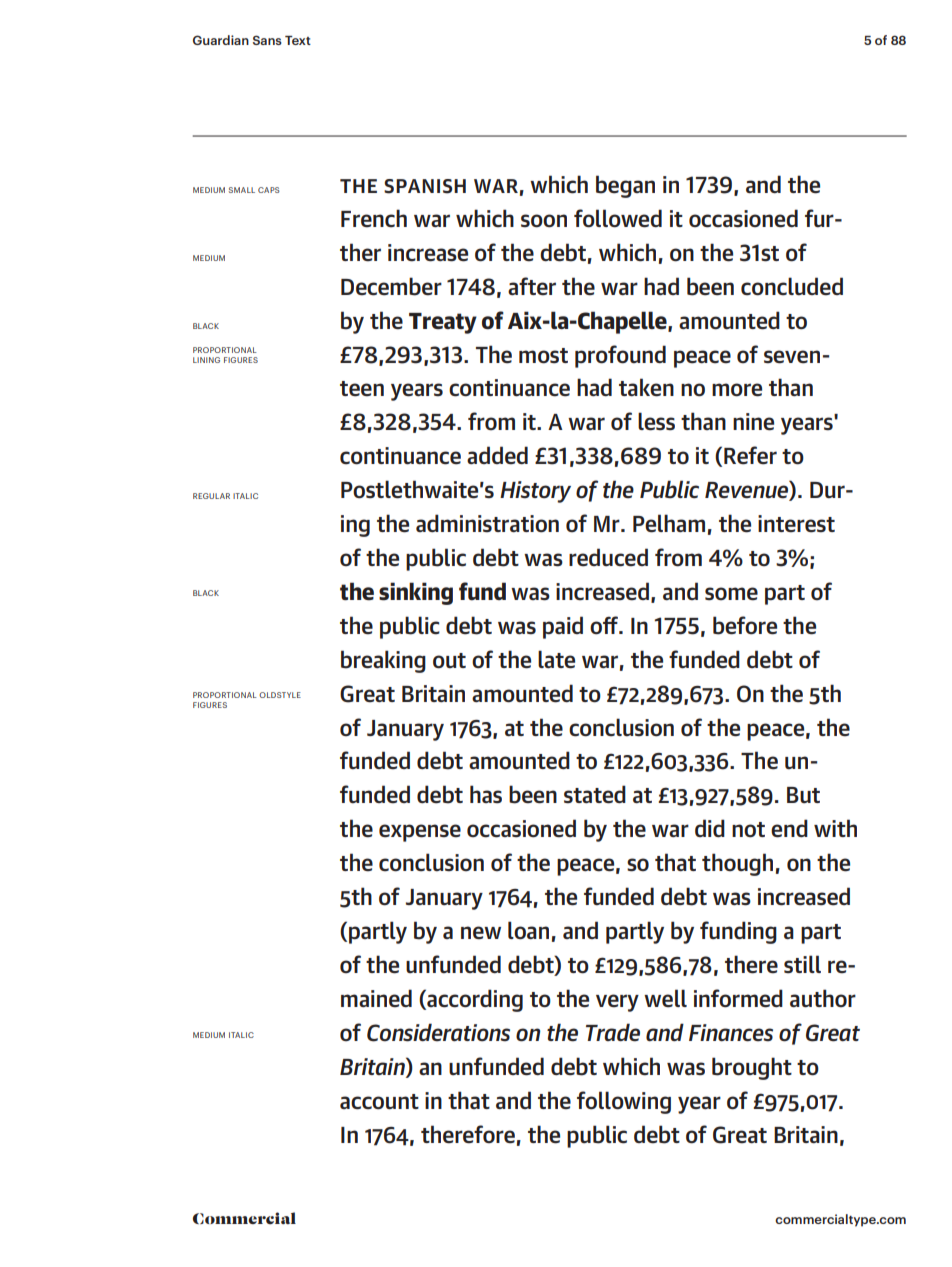  I want to click on account, so click(379, 1102).
